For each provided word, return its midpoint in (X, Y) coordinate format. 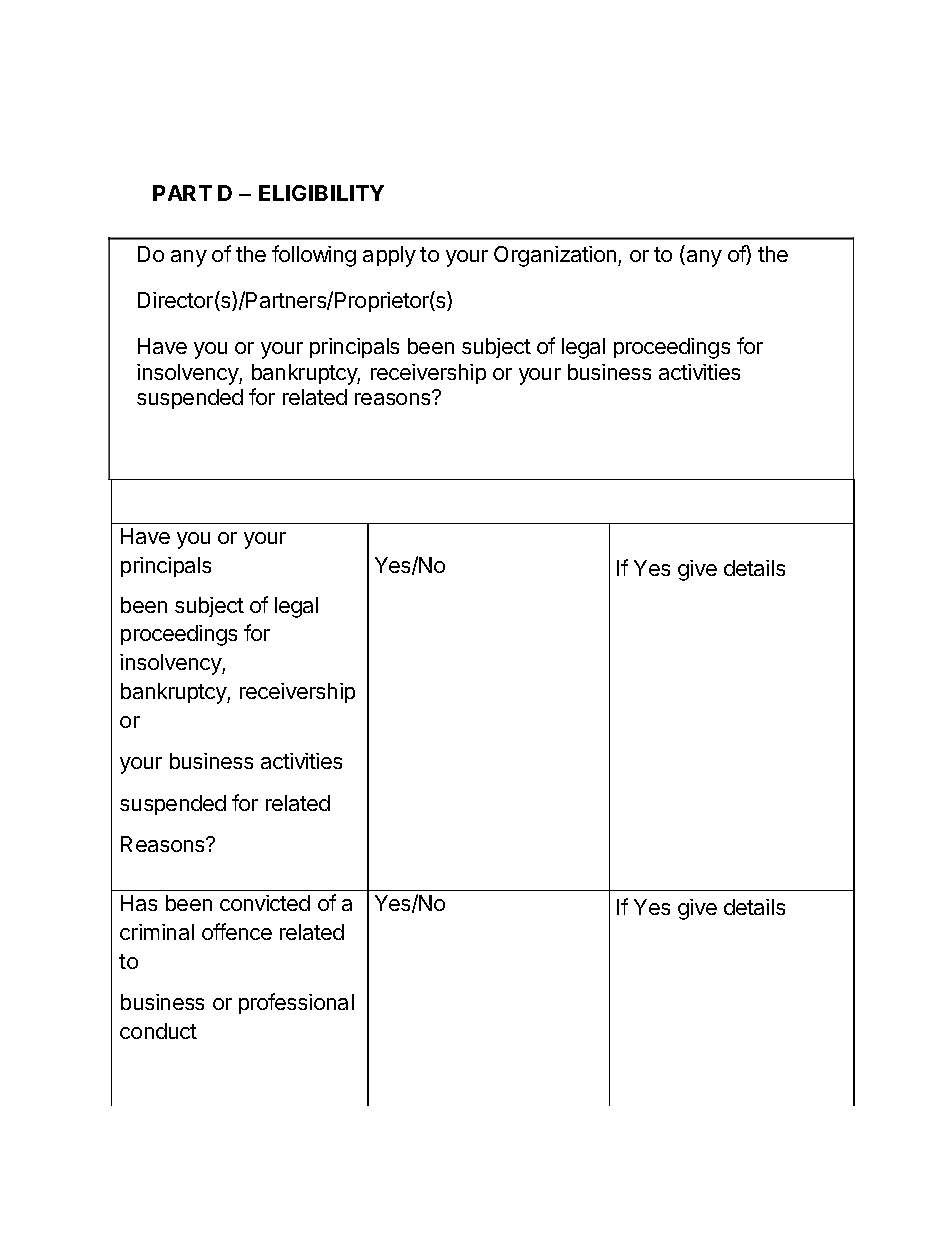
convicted (265, 903)
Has (139, 903)
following (314, 256)
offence (237, 931)
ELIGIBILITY (321, 193)
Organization (556, 256)
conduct (158, 1031)
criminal (157, 932)
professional (296, 1003)
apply (389, 256)
